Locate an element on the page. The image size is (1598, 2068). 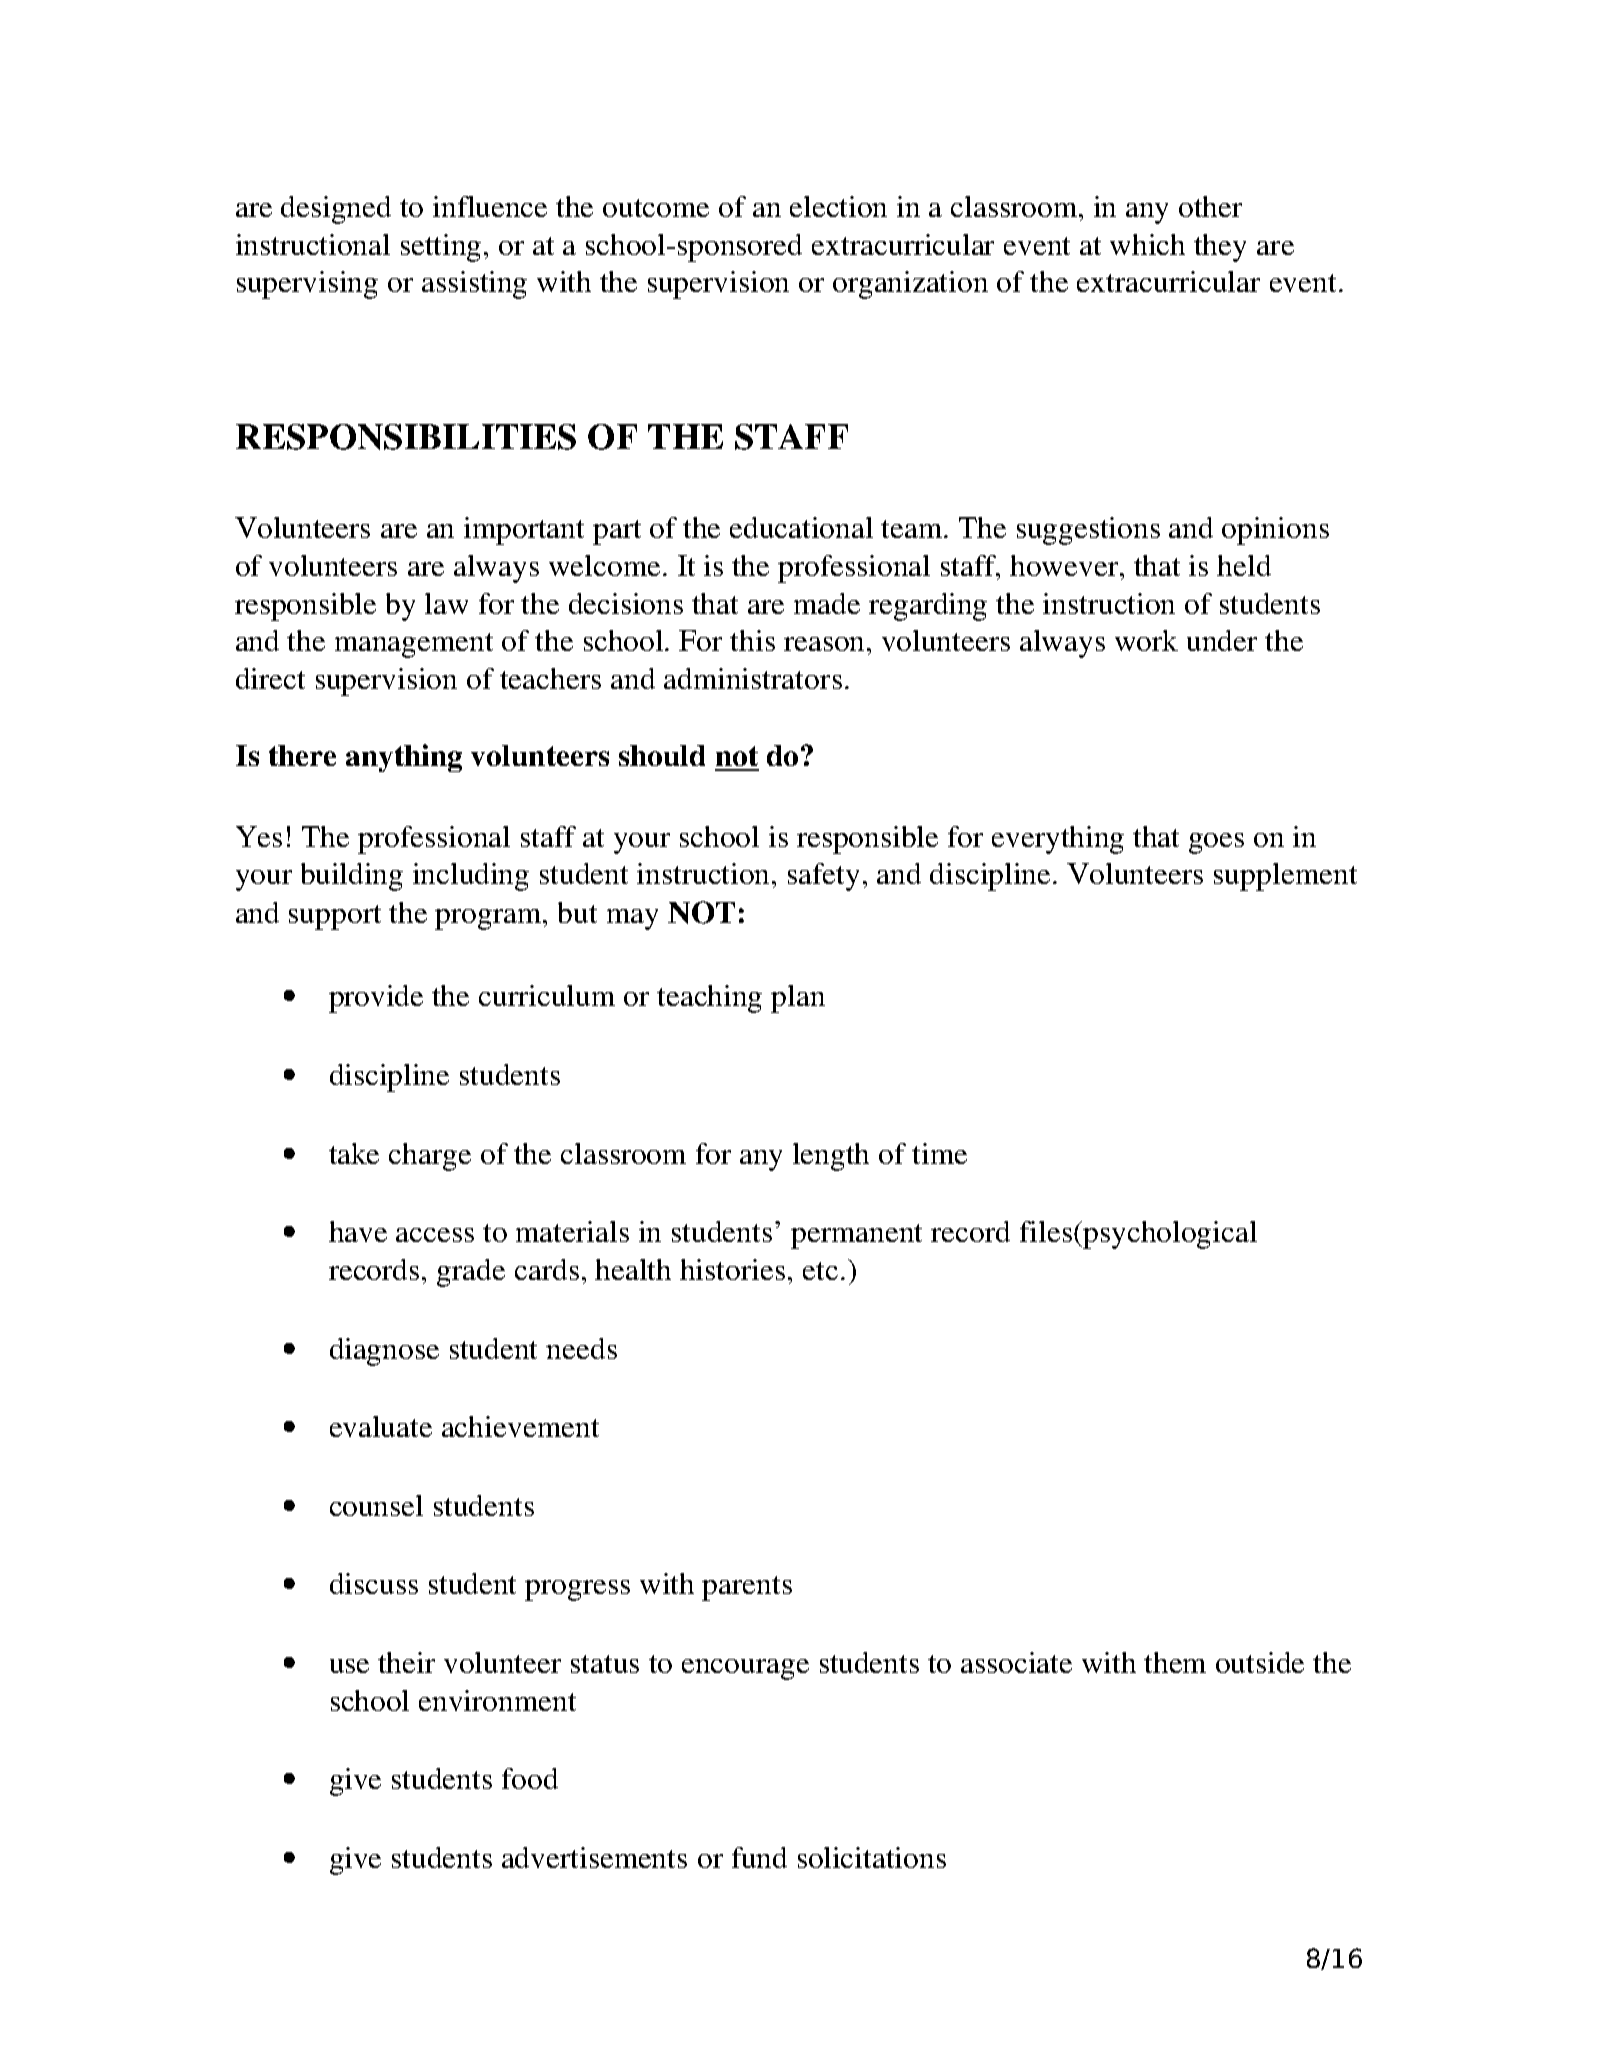
setting is located at coordinates (441, 248).
